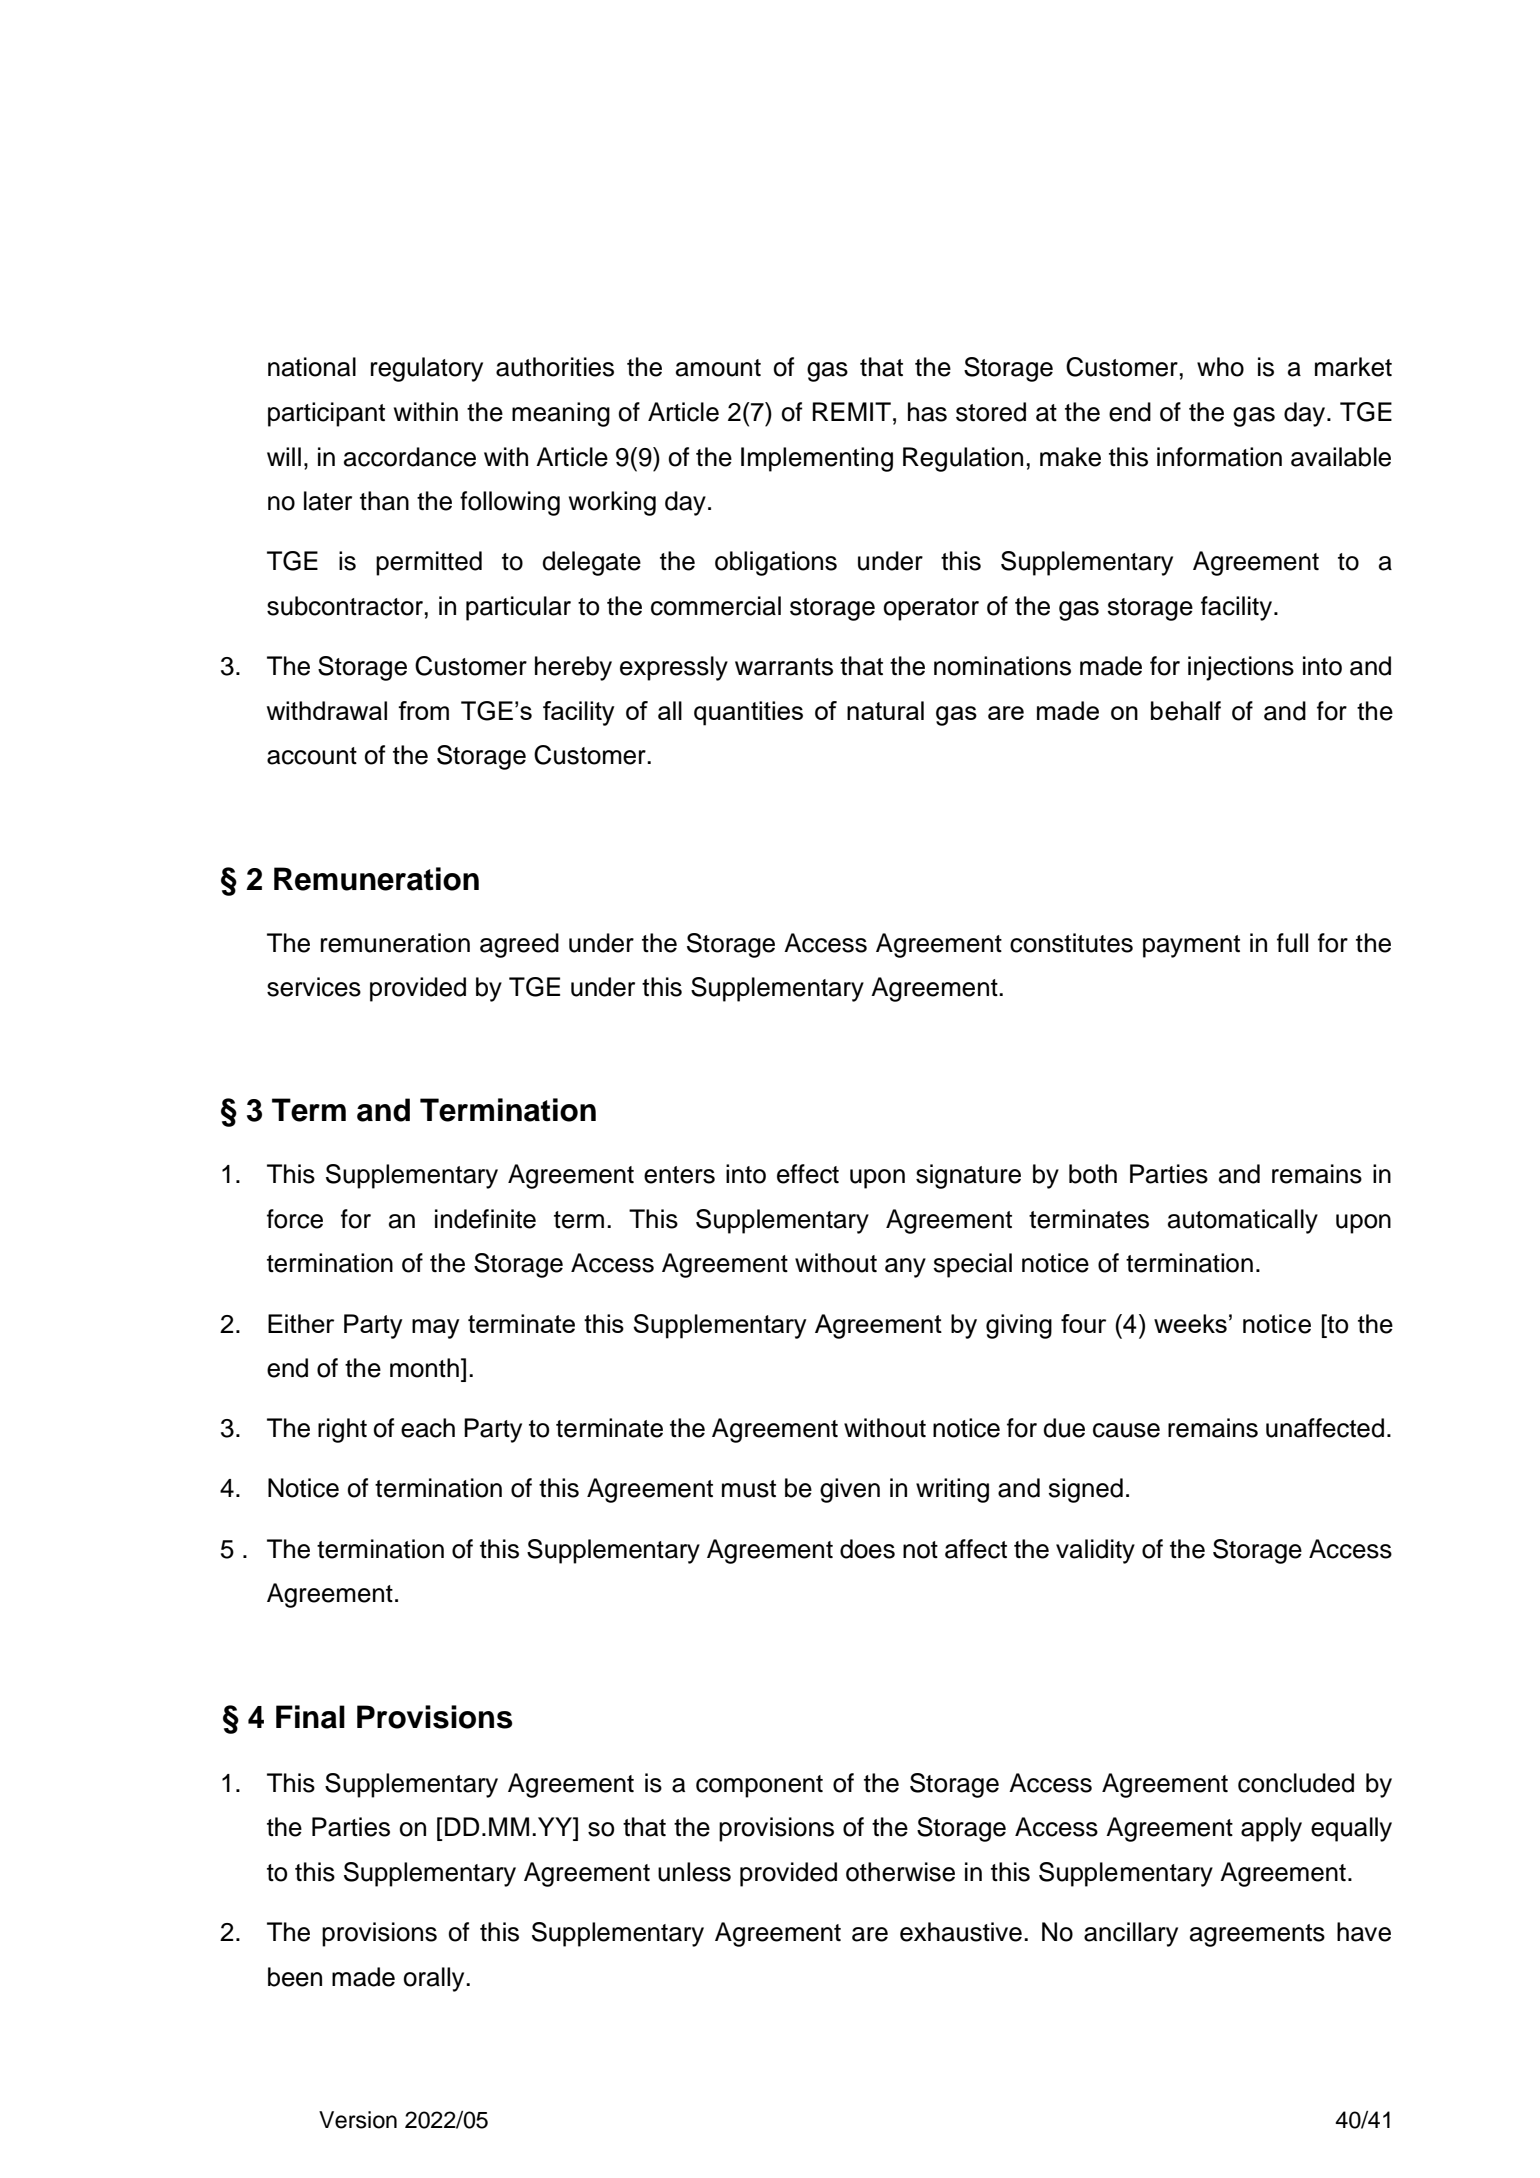  I want to click on exhaustive, so click(961, 1932).
